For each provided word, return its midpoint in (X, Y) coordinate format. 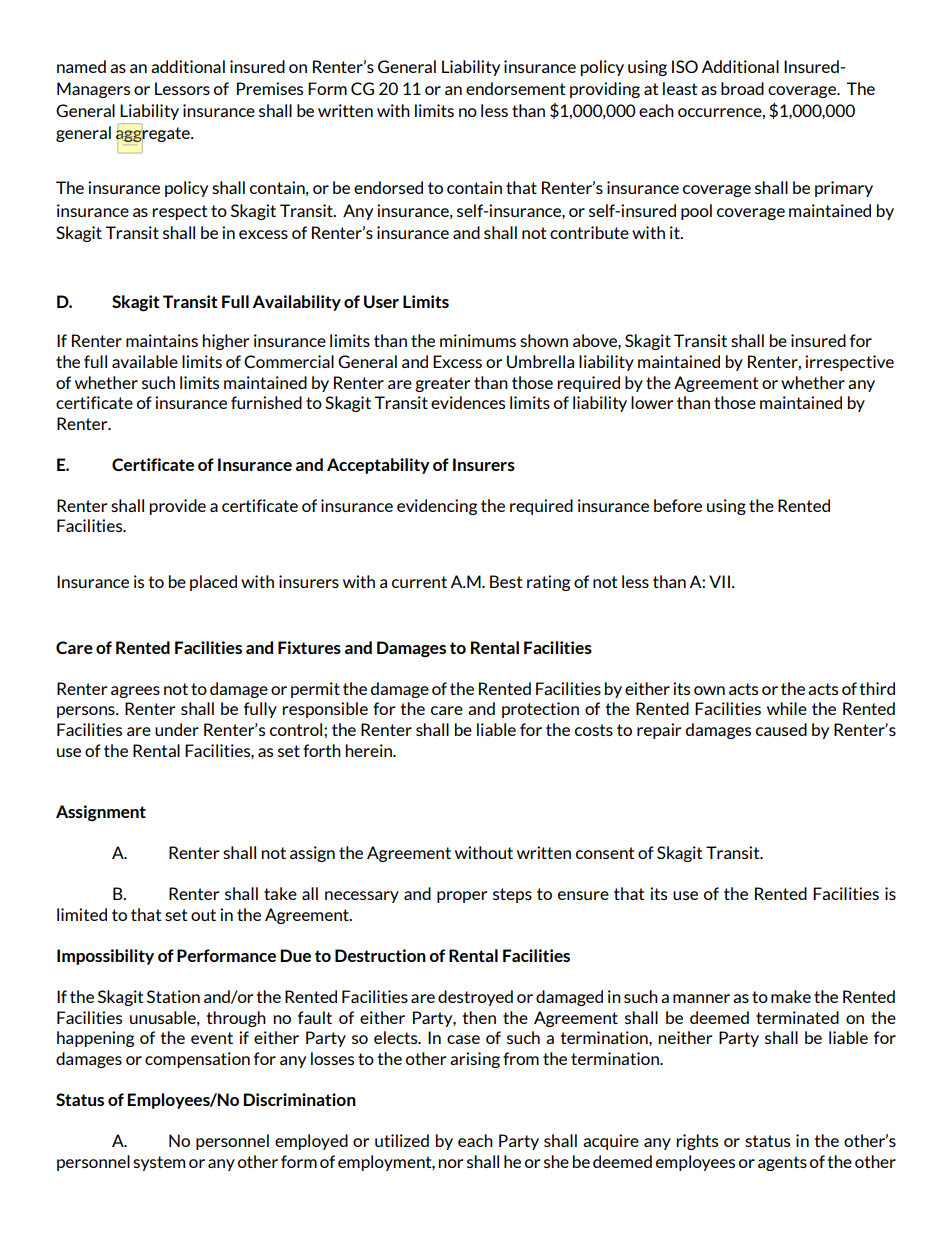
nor (450, 1163)
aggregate (154, 135)
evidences (468, 402)
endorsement (515, 88)
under (177, 729)
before (678, 505)
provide (177, 507)
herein (370, 750)
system (159, 1163)
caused (781, 729)
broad (742, 88)
